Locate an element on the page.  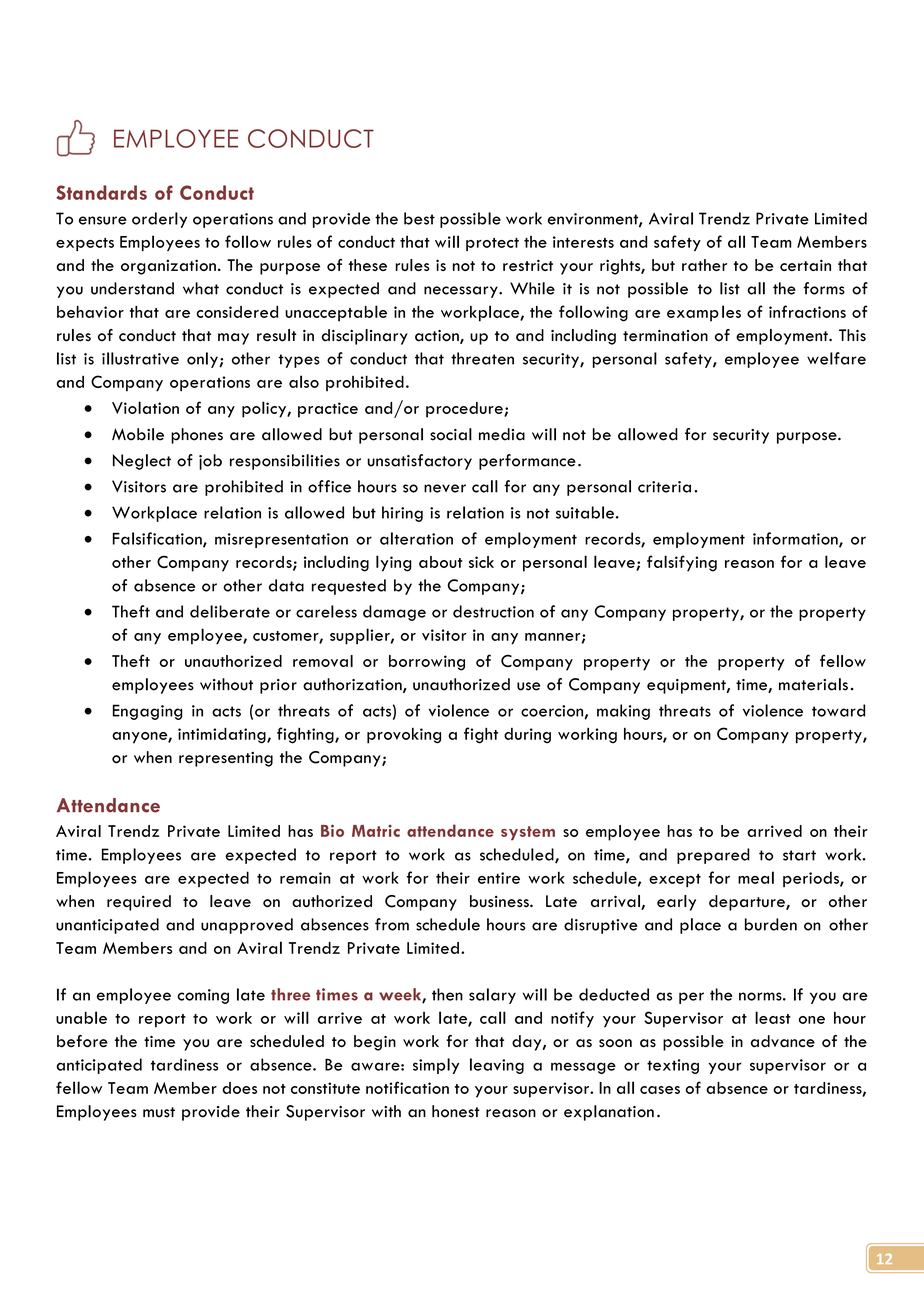
entire is located at coordinates (499, 878).
